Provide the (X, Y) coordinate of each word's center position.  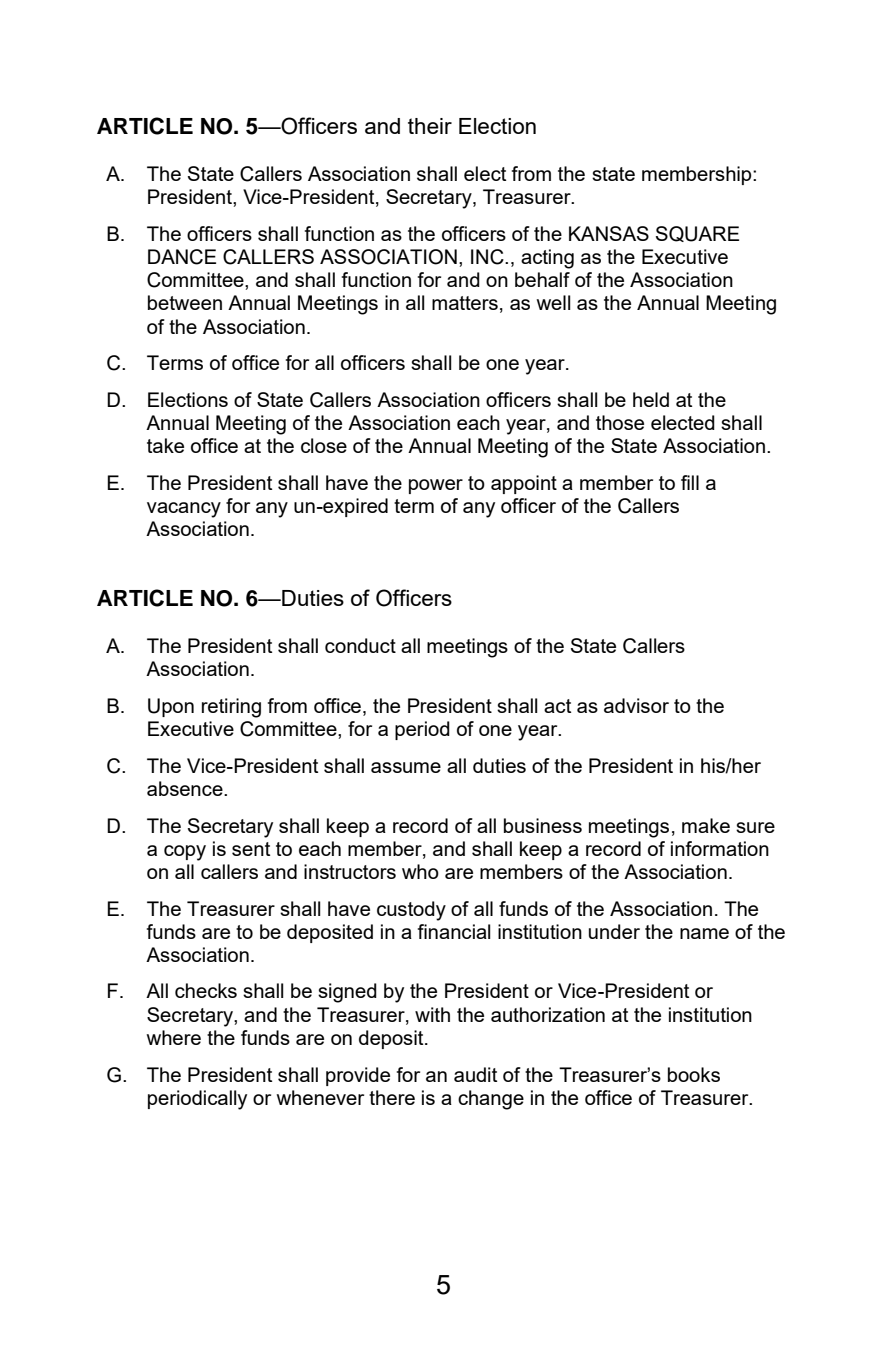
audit (475, 1074)
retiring (231, 708)
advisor (636, 705)
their (430, 126)
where (174, 1037)
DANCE (182, 257)
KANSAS (609, 233)
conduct (360, 645)
